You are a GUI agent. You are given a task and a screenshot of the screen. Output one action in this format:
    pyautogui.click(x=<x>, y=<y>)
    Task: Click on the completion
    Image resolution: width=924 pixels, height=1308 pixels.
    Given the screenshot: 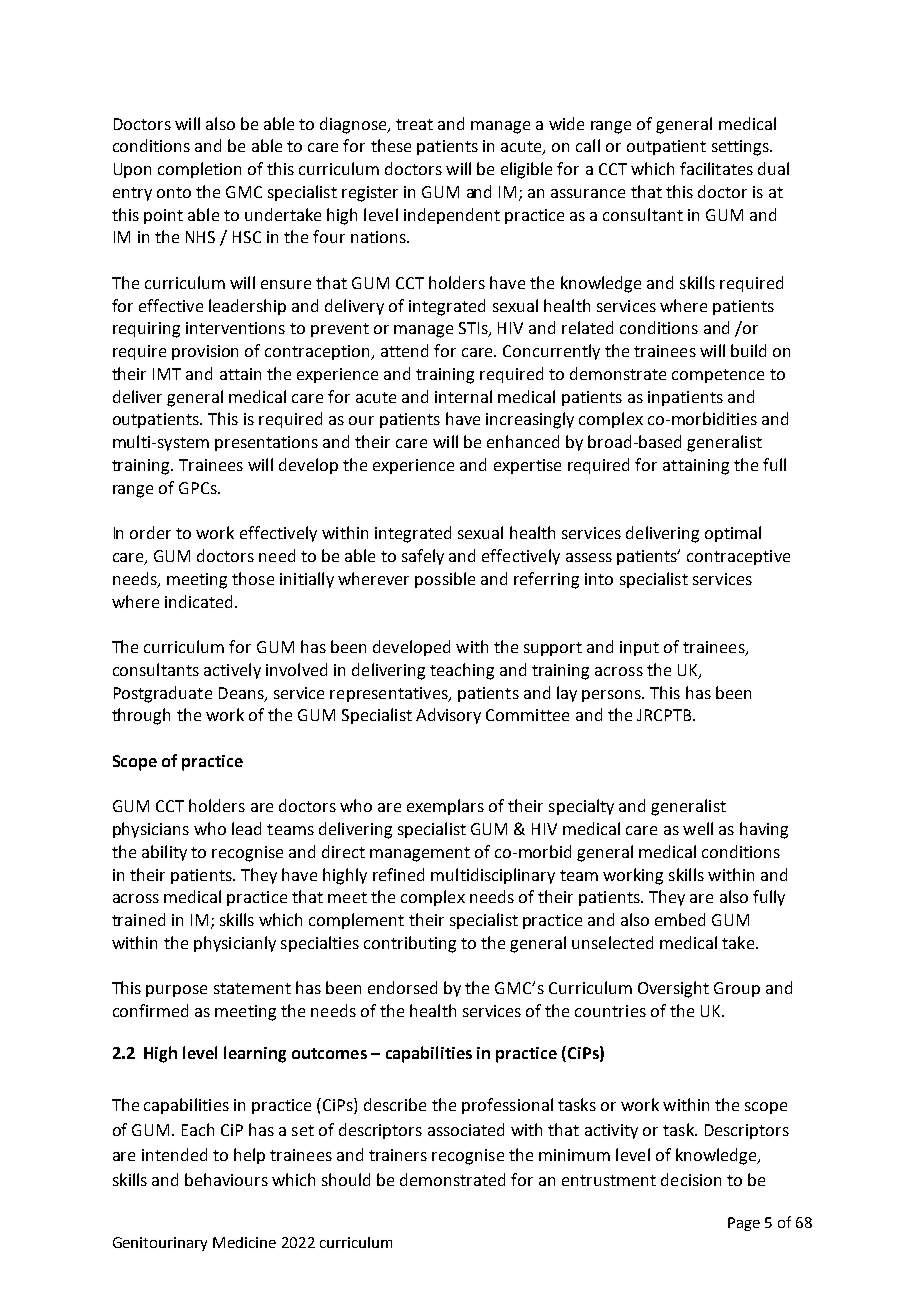 What is the action you would take?
    pyautogui.click(x=199, y=170)
